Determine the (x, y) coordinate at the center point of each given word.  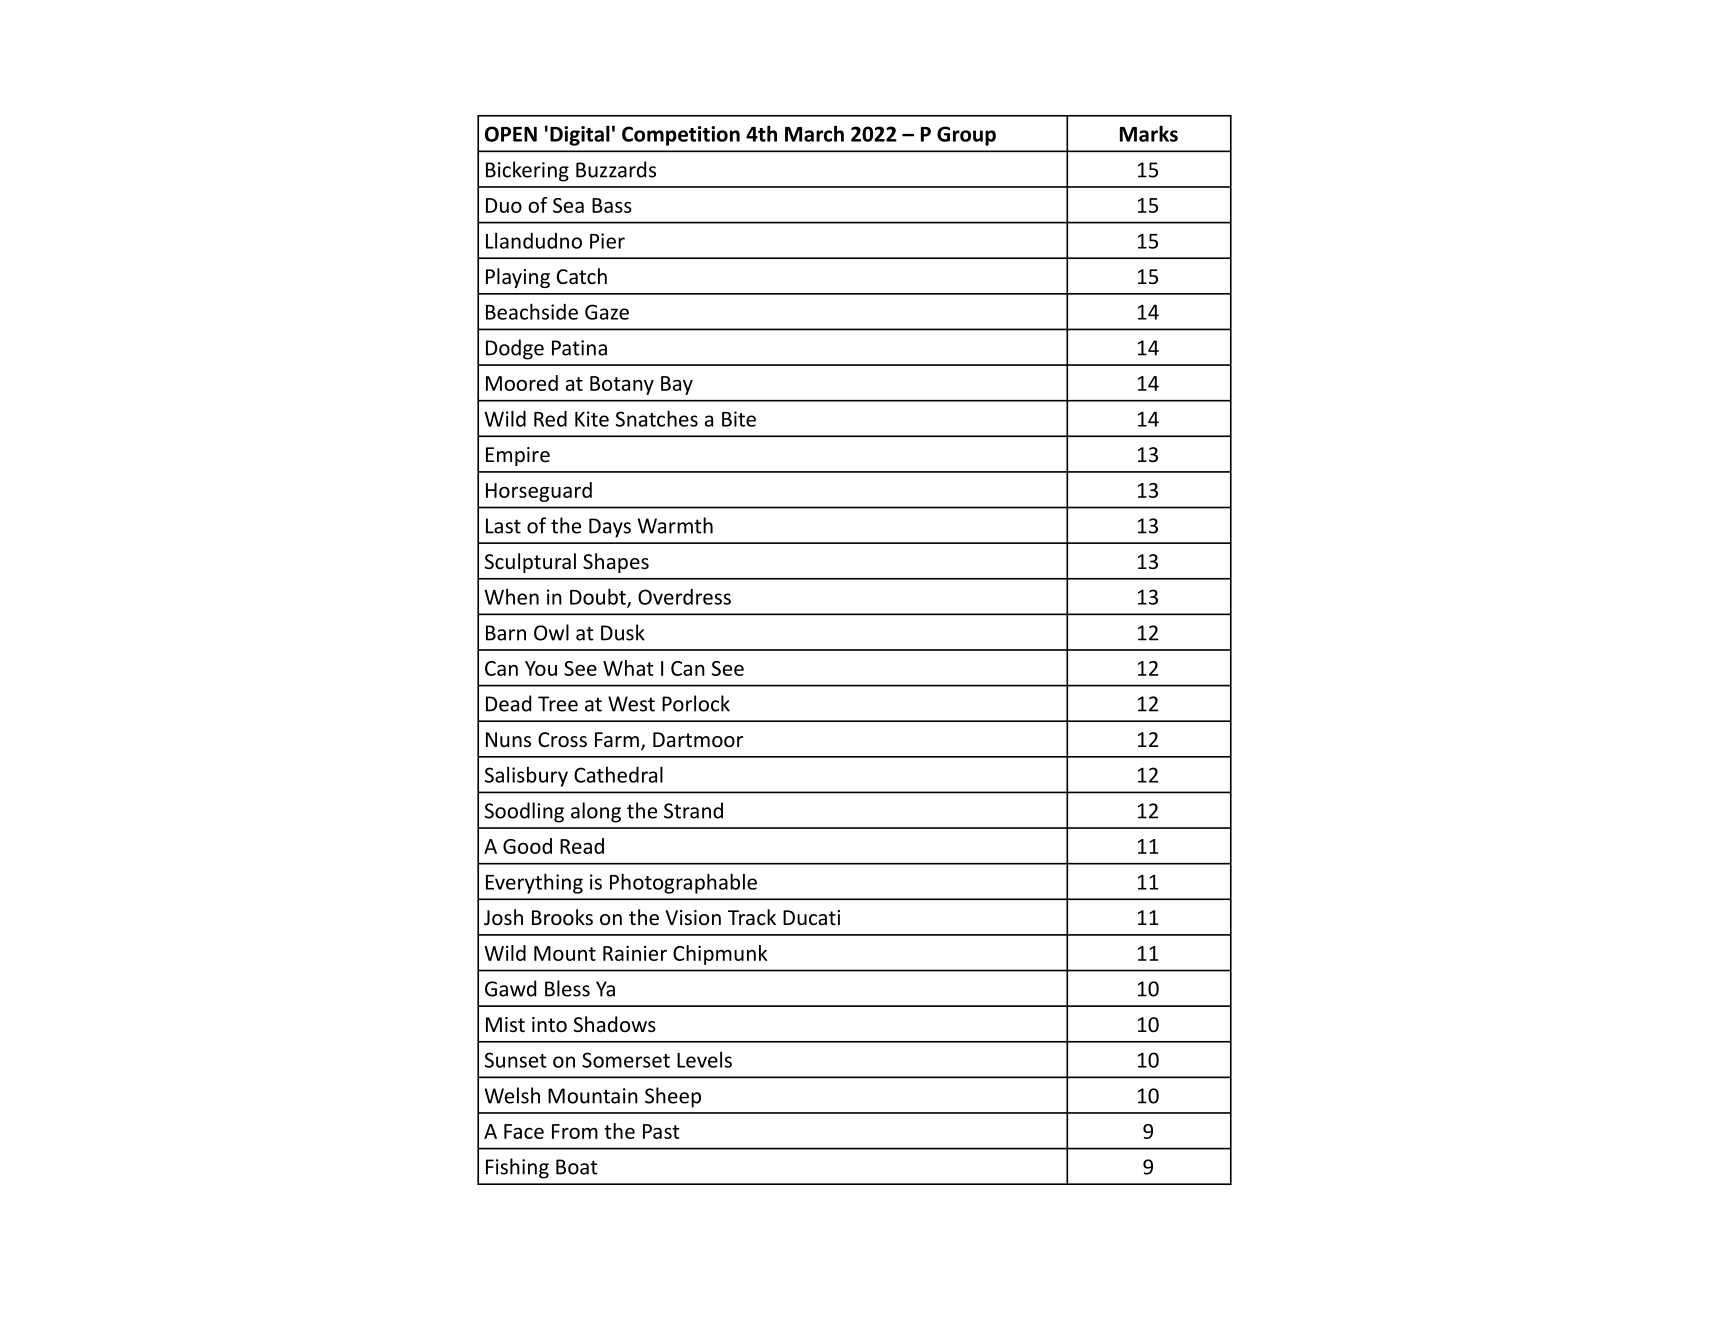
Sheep (673, 1097)
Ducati (811, 918)
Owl (551, 632)
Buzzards (616, 169)
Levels (704, 1059)
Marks (1149, 133)
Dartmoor (698, 740)
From (575, 1131)
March (814, 133)
